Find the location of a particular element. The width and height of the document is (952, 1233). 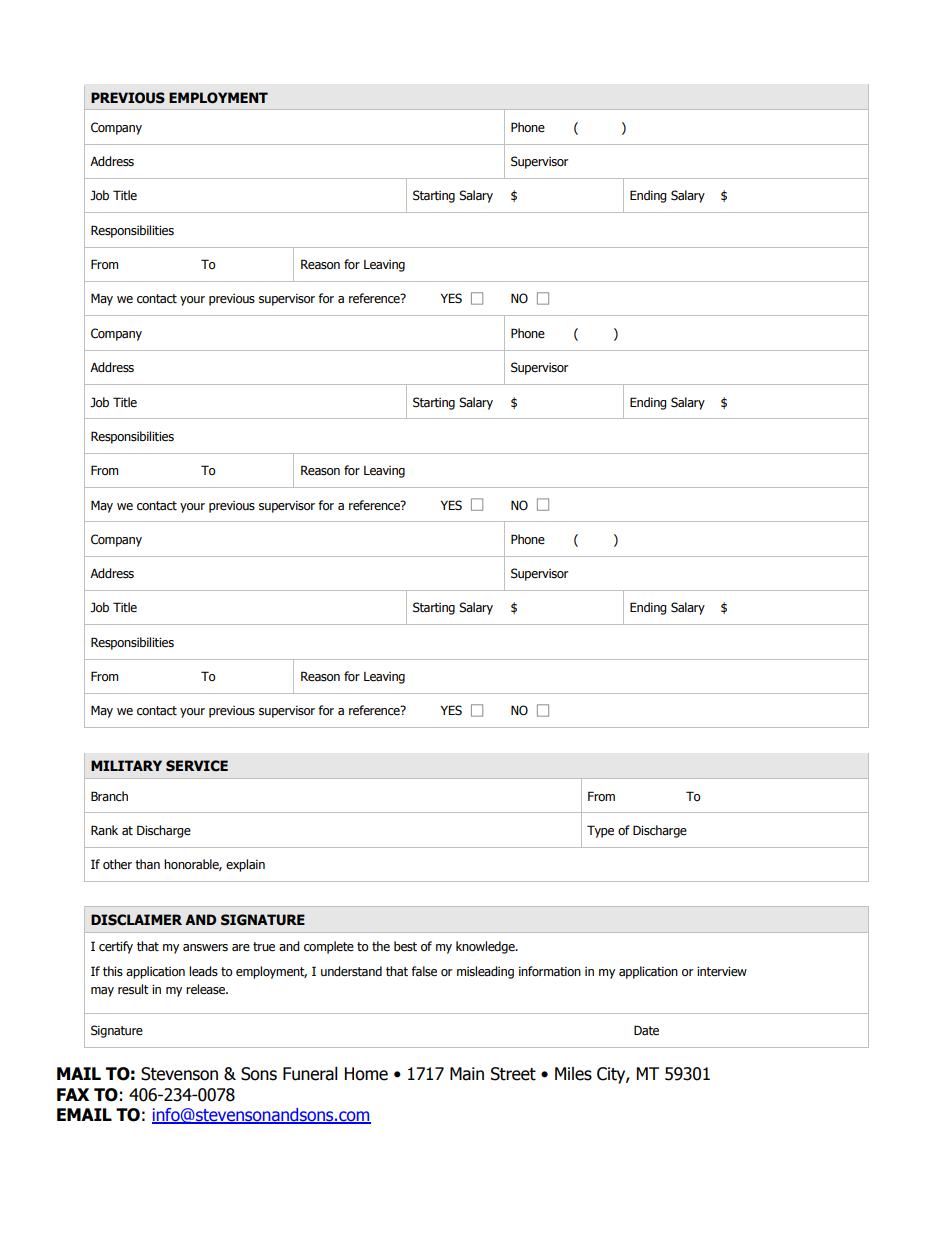

SERVICE is located at coordinates (197, 766).
